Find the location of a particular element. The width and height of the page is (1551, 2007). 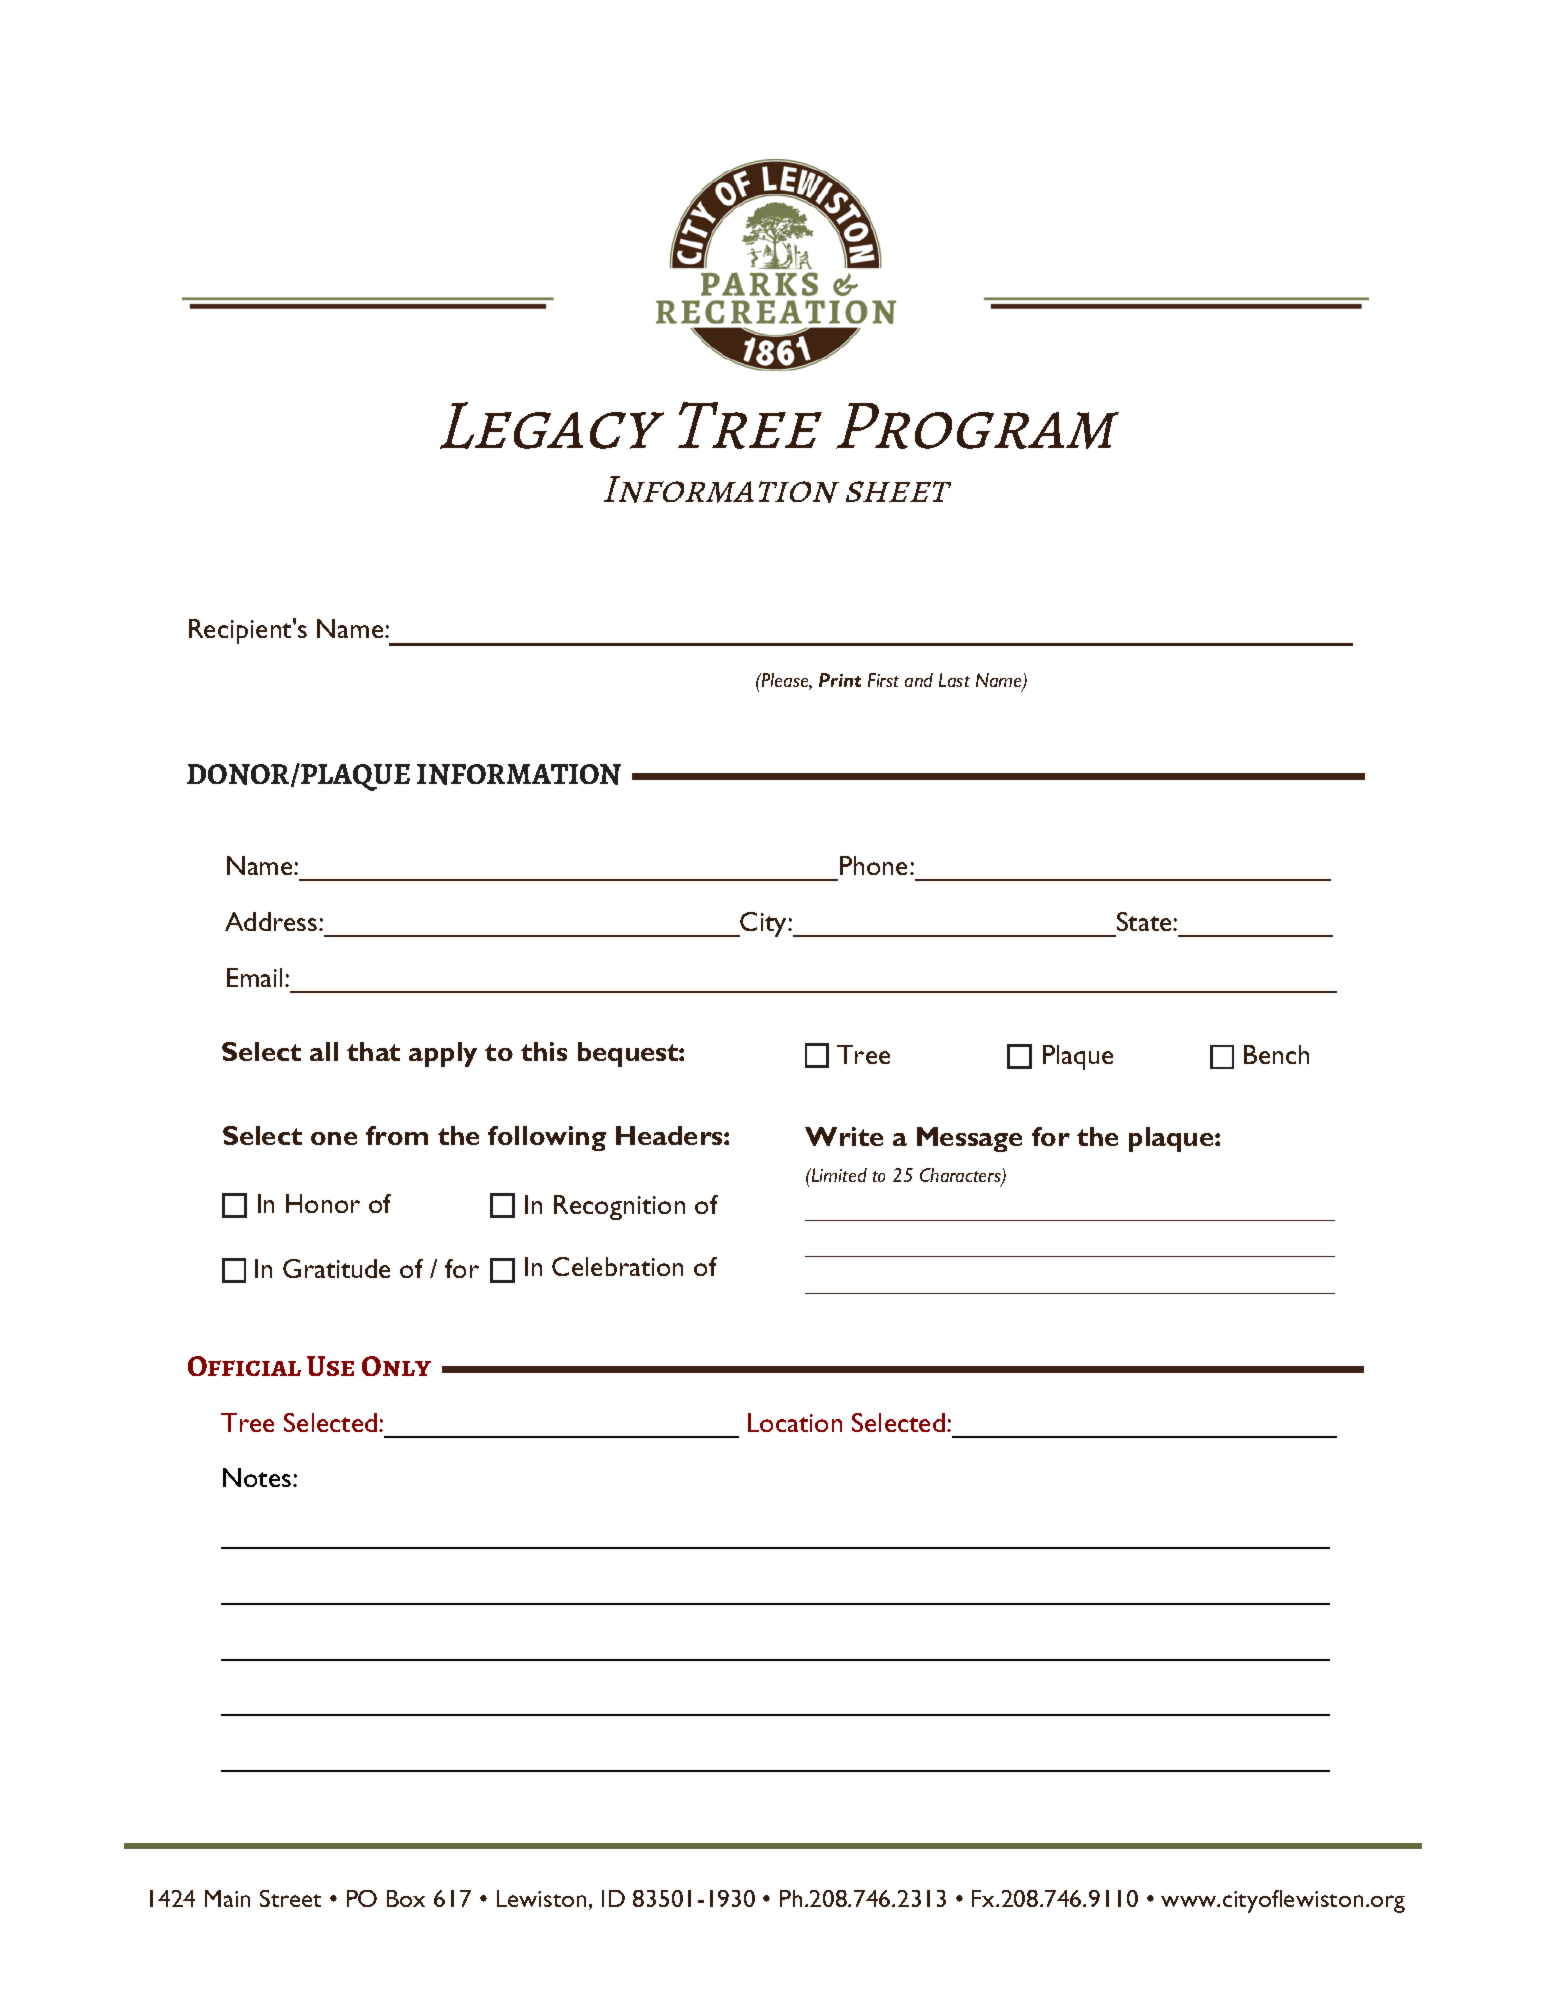

Print is located at coordinates (840, 680).
